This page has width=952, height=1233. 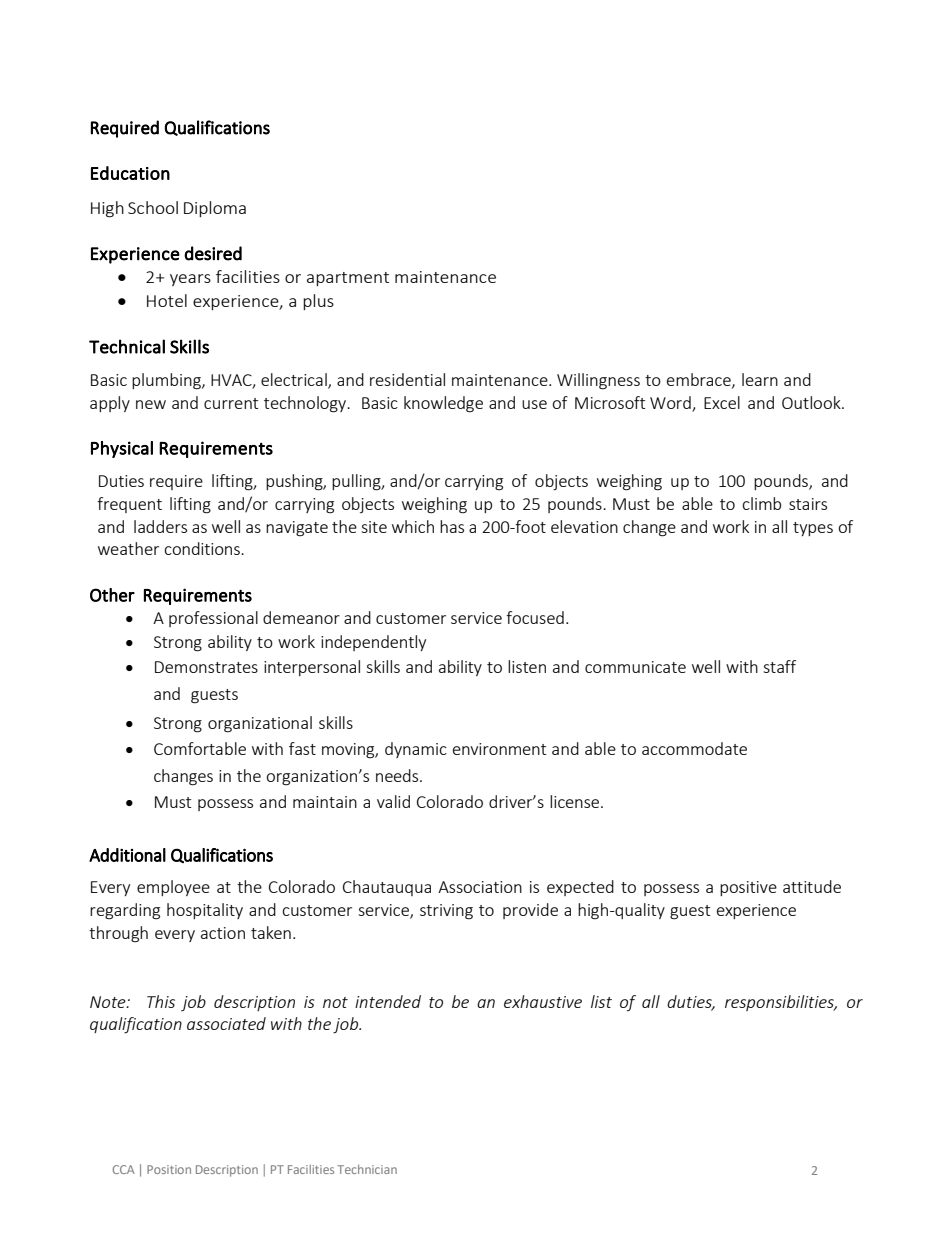 What do you see at coordinates (215, 209) in the page?
I see `Diploma` at bounding box center [215, 209].
